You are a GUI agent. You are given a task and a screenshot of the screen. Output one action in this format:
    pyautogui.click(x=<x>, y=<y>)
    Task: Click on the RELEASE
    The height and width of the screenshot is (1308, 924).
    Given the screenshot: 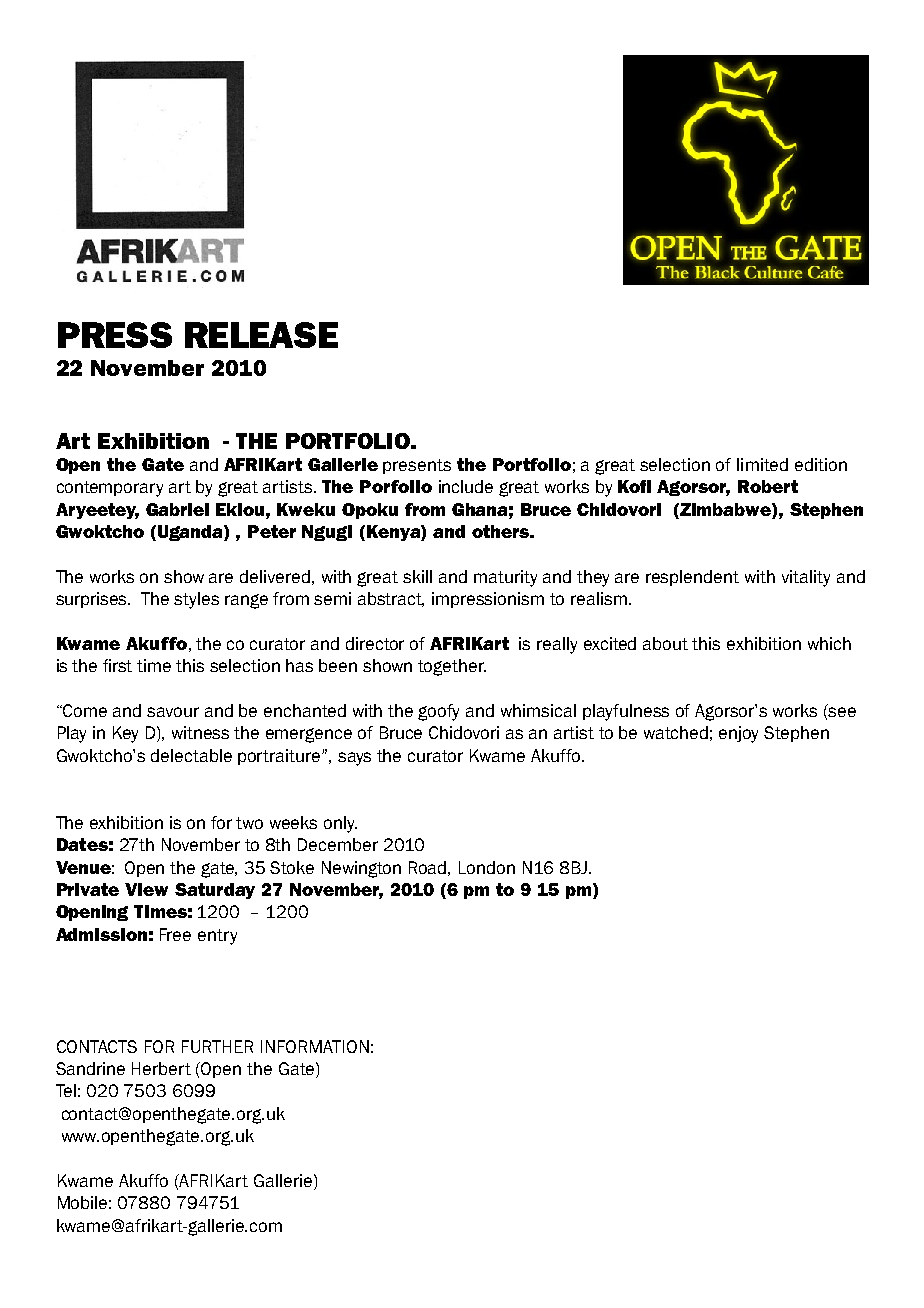 What is the action you would take?
    pyautogui.click(x=261, y=335)
